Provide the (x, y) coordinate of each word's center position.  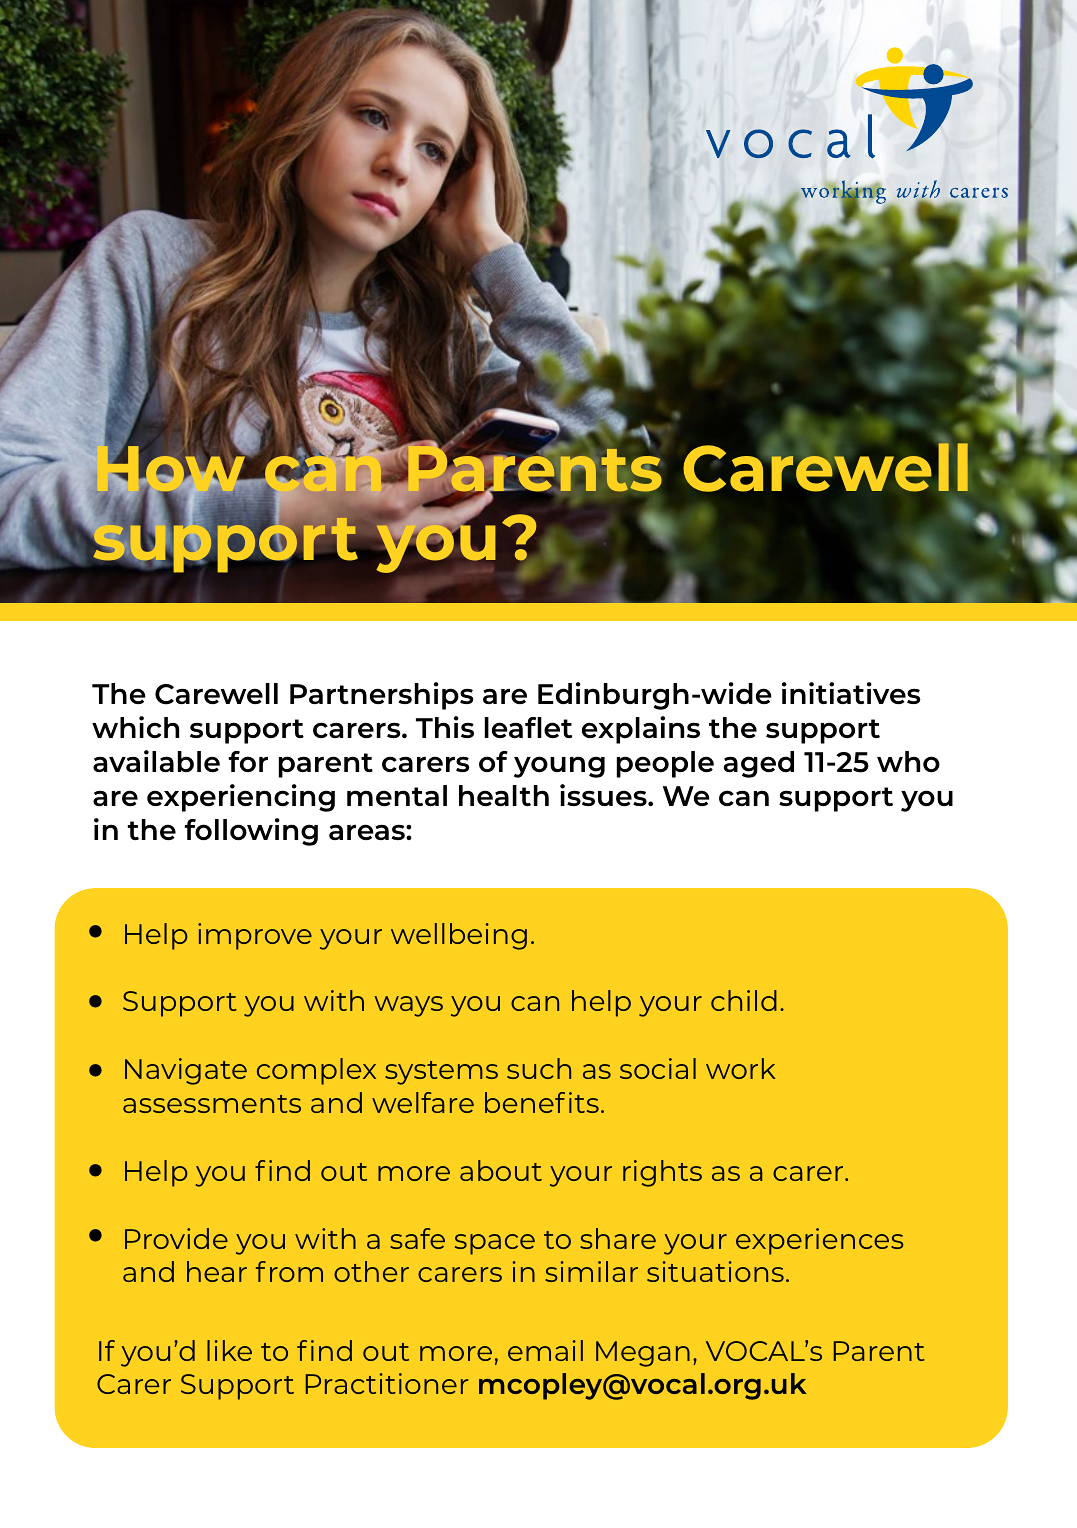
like (229, 1350)
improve (255, 936)
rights (662, 1173)
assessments (212, 1104)
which (135, 727)
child (744, 1000)
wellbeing (459, 936)
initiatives (851, 693)
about (501, 1170)
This (445, 727)
